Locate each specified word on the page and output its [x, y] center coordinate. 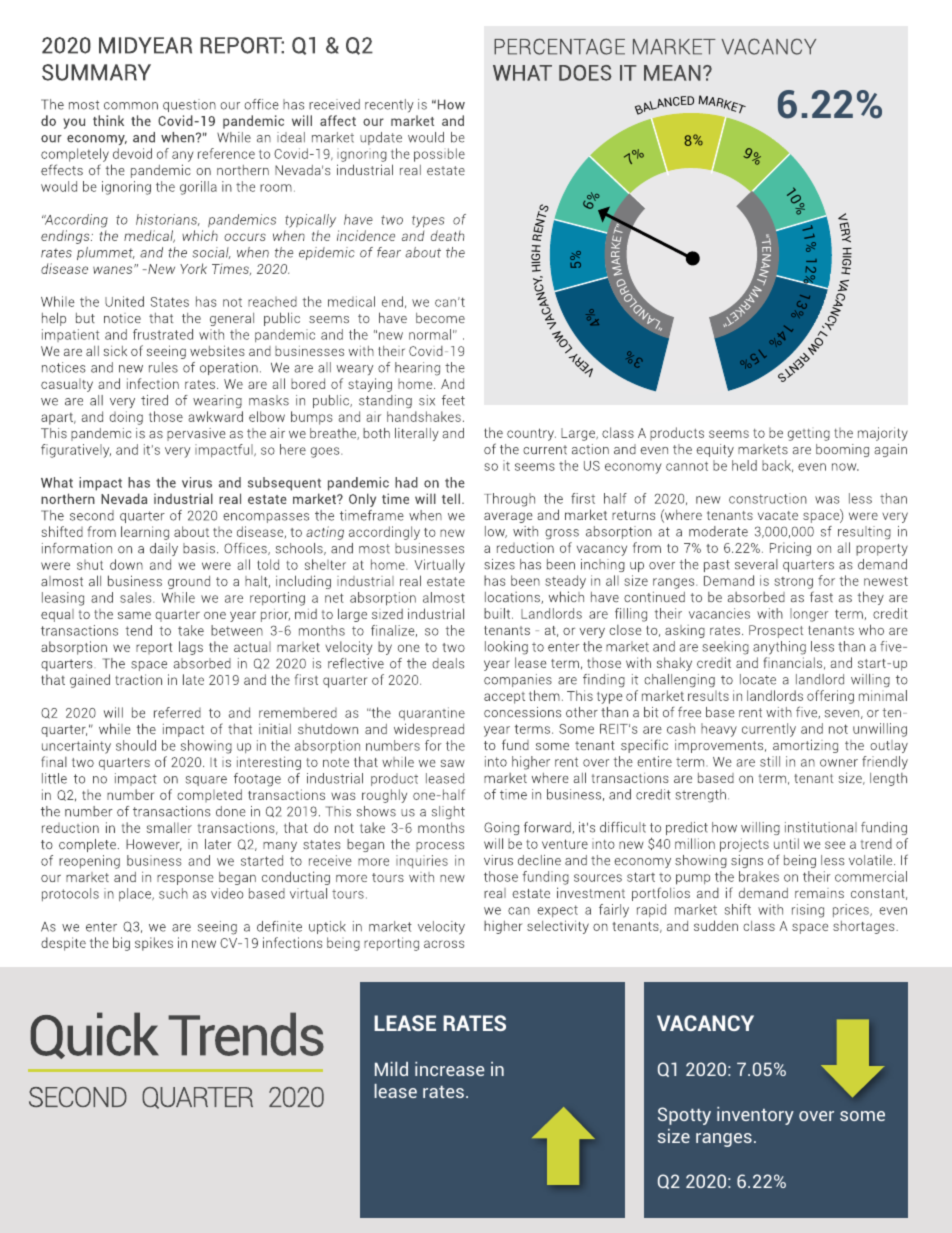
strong [794, 583]
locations [513, 598]
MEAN [672, 73]
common [131, 106]
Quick [94, 1035]
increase [450, 1069]
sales [137, 597]
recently [389, 106]
